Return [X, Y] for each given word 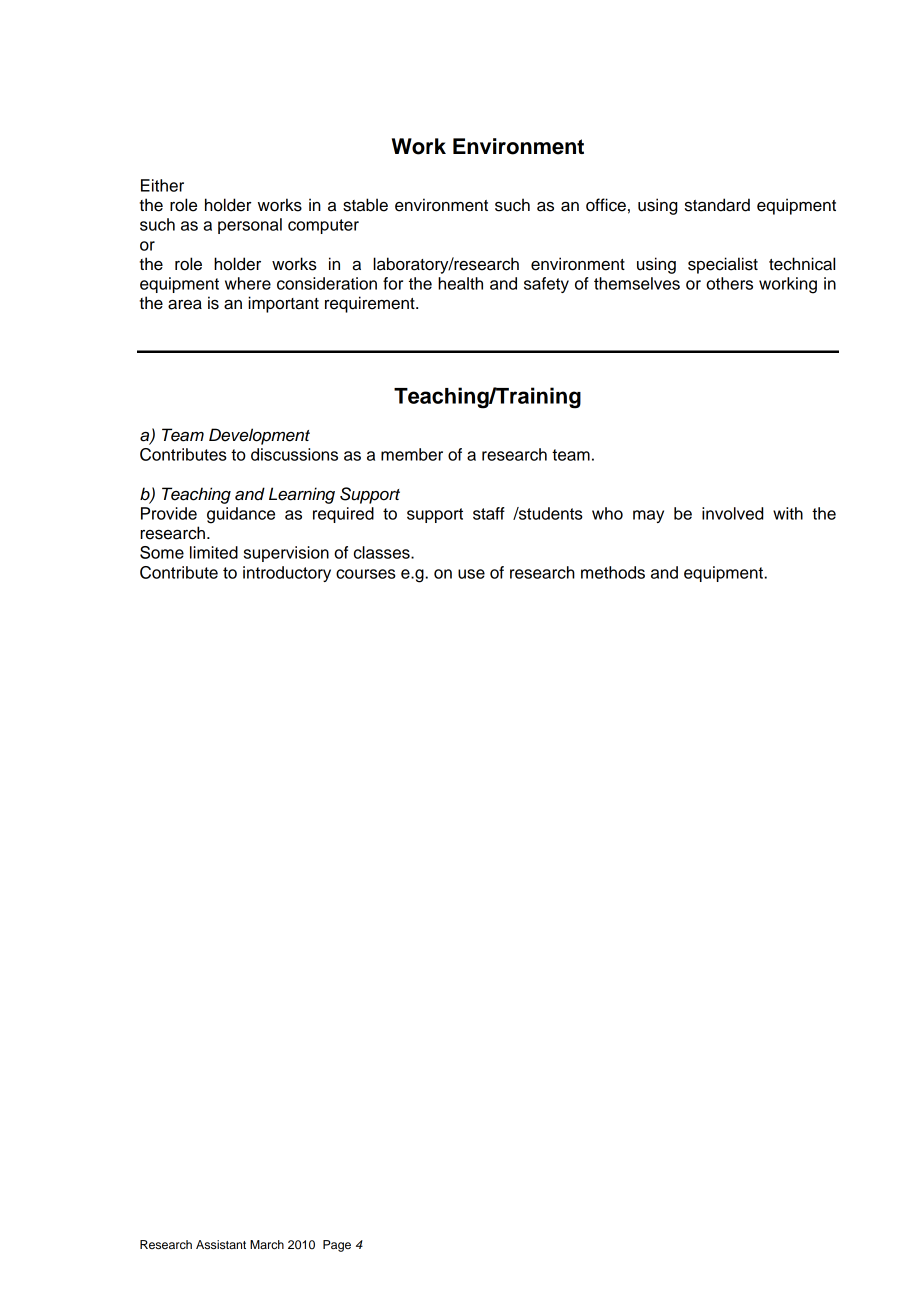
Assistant [221, 1244]
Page [337, 1246]
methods [613, 572]
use [471, 574]
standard [717, 205]
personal [250, 226]
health [460, 283]
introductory [287, 574]
